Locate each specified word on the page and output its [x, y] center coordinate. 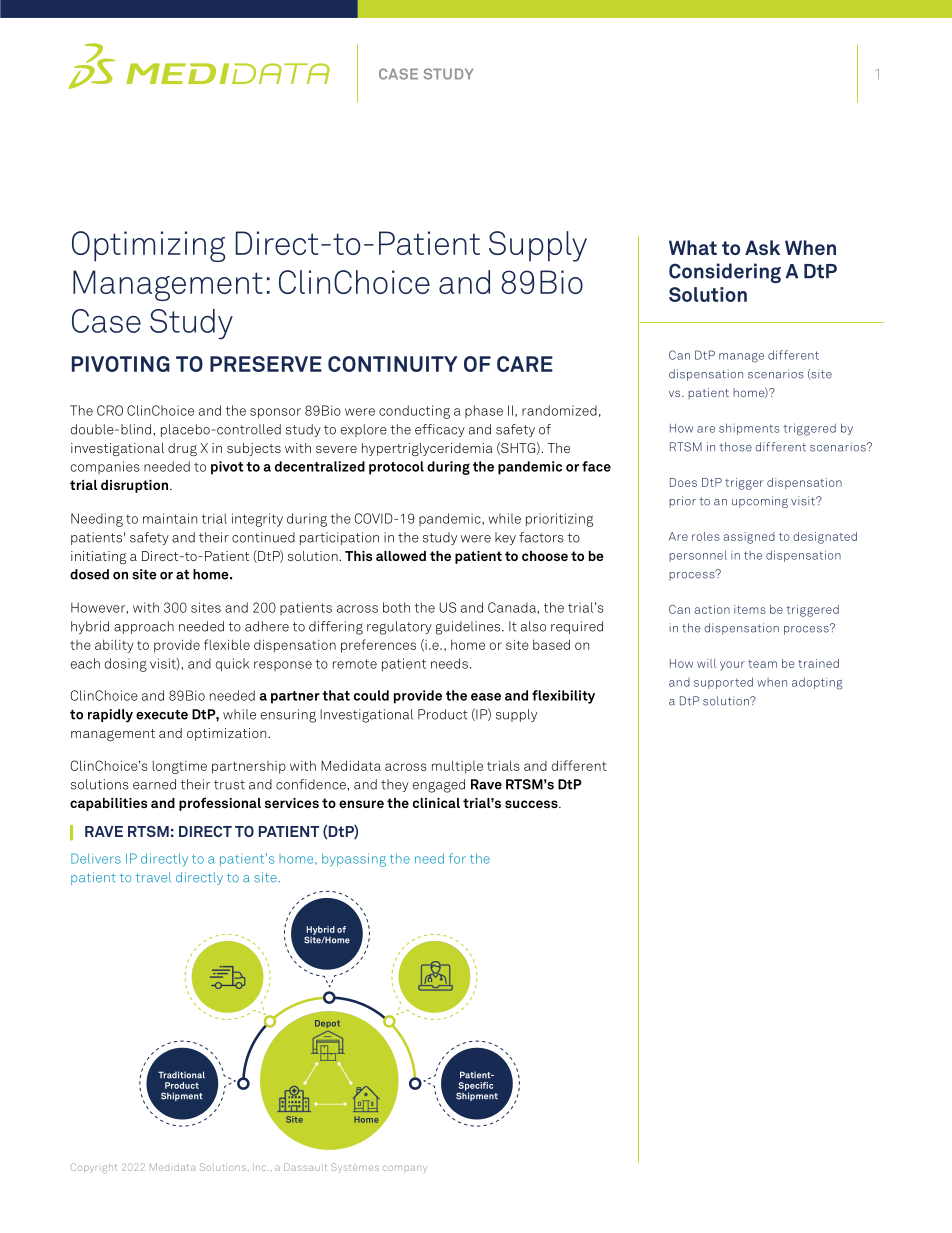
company [405, 1169]
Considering [725, 273]
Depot [327, 1024]
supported [723, 683]
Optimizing [148, 246]
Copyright [94, 1168]
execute [162, 715]
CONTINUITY [393, 364]
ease [486, 697]
